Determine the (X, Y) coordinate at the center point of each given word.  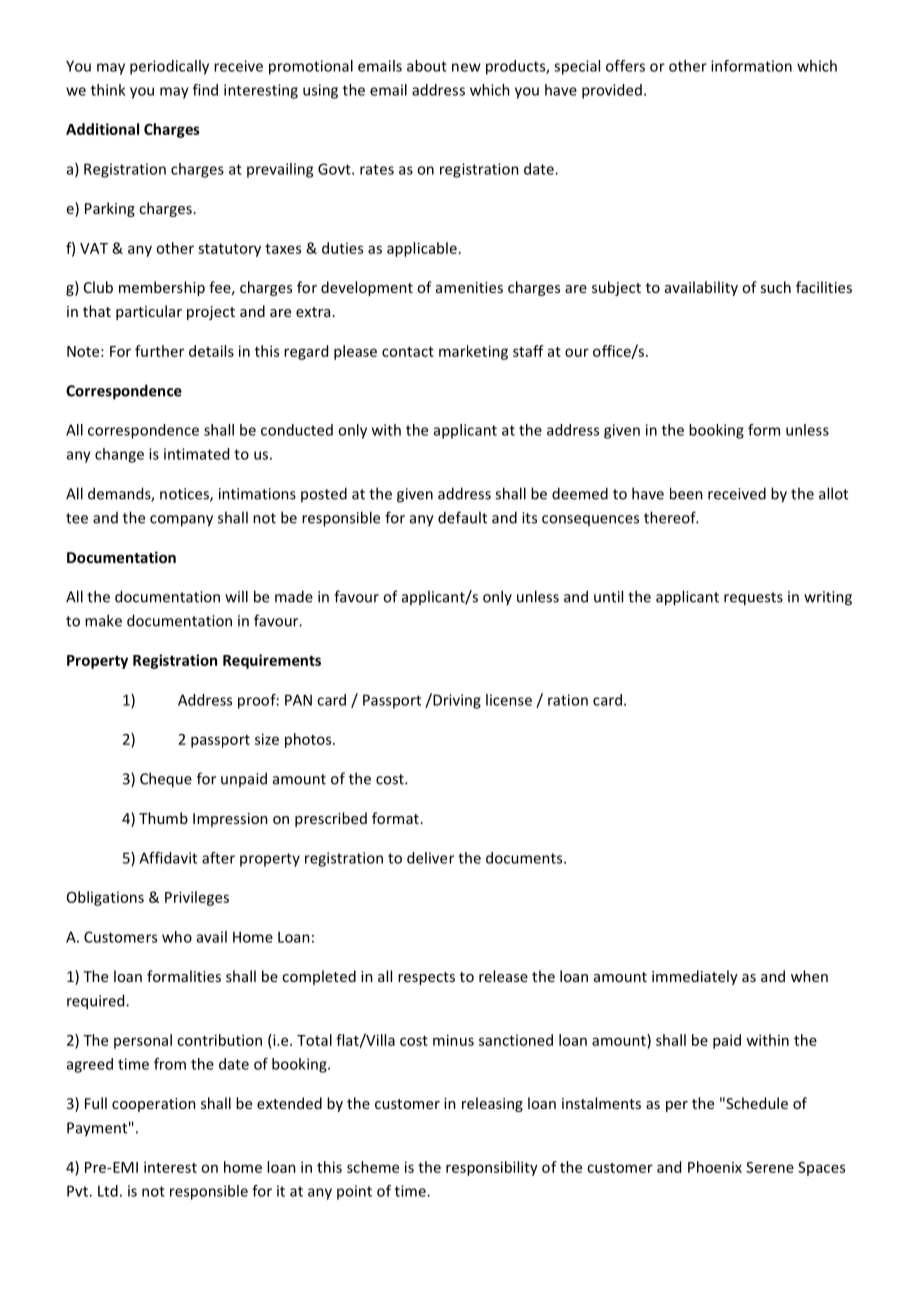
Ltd (108, 1191)
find (205, 90)
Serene (770, 1167)
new (466, 67)
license (509, 700)
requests (753, 599)
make (103, 620)
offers (625, 66)
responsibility (492, 1168)
